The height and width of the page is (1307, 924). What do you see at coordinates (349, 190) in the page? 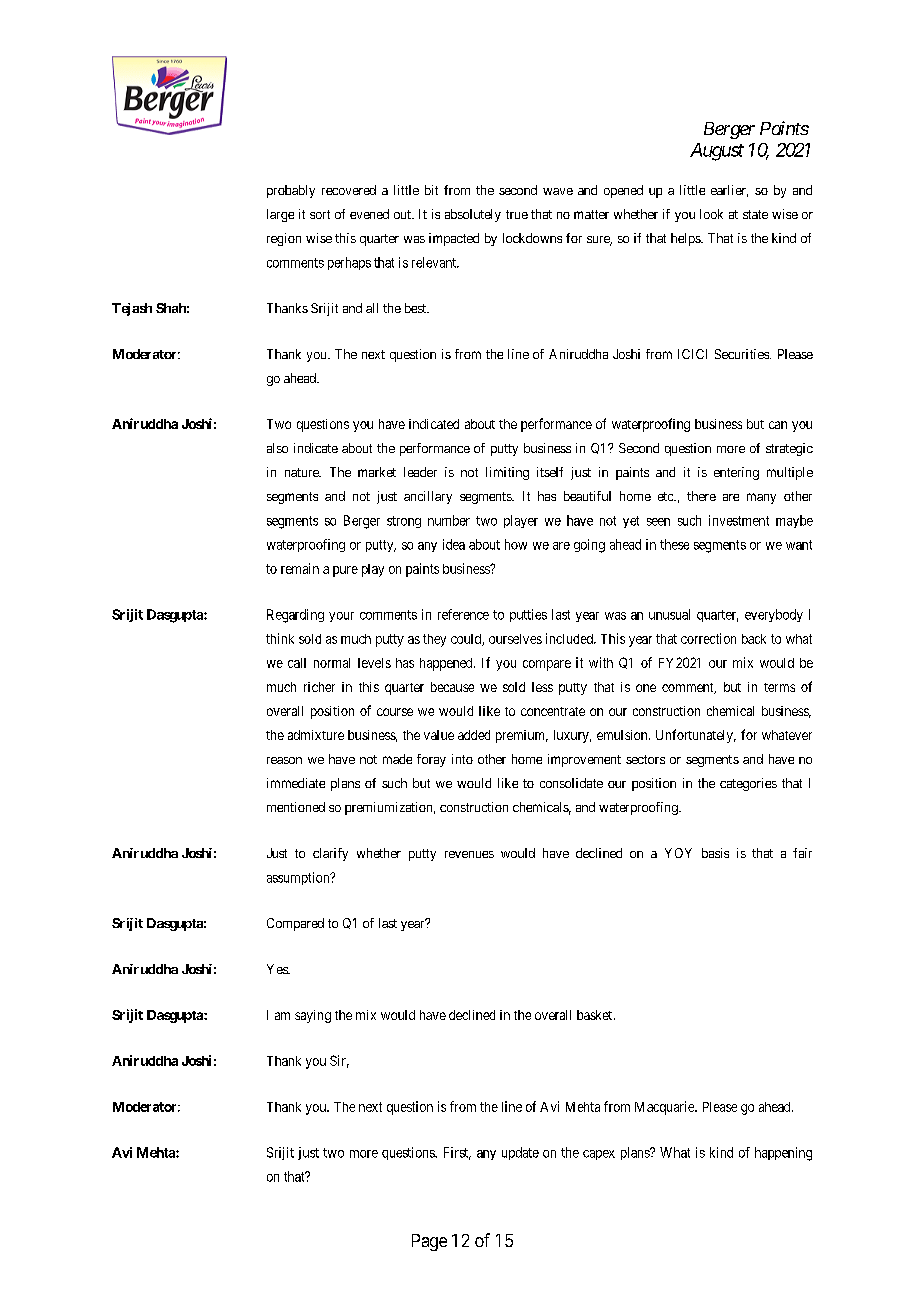
I see `recovered` at bounding box center [349, 190].
